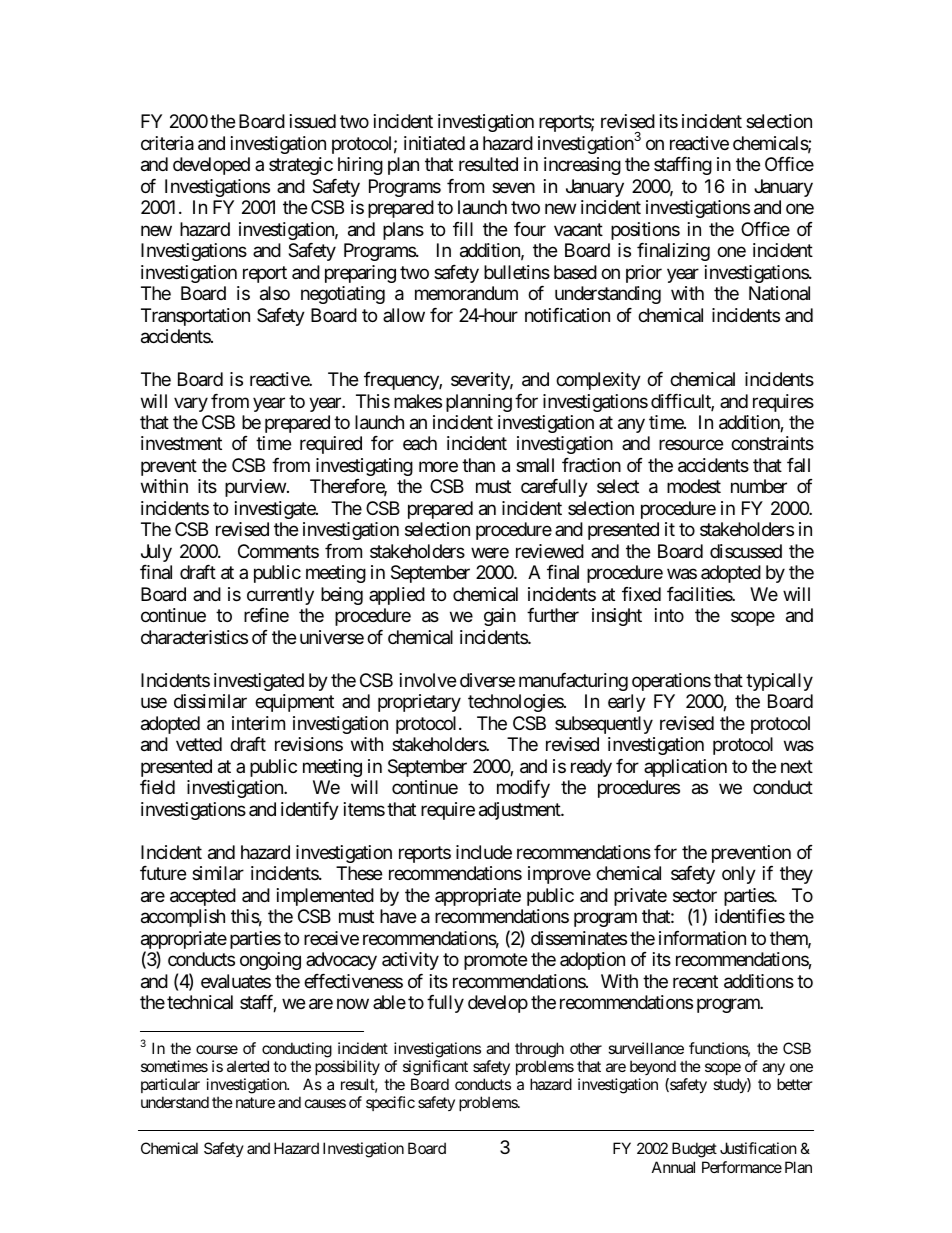 The image size is (952, 1233). Describe the element at coordinates (520, 811) in the screenshot. I see `adjustment` at that location.
